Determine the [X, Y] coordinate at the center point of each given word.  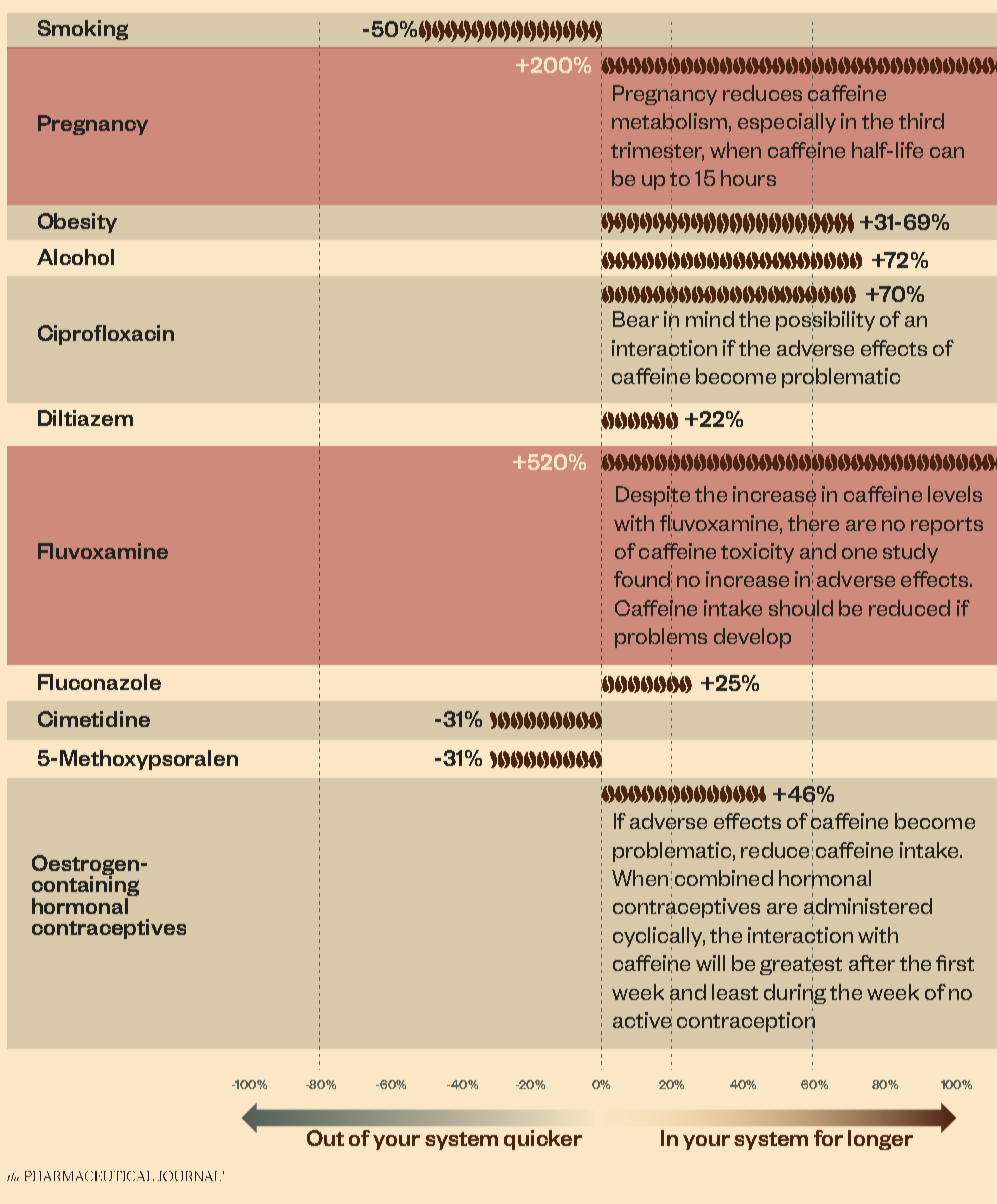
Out [325, 1138]
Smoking [83, 30]
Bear [636, 319]
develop [752, 638]
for [828, 1138]
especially [787, 123]
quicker [543, 1140]
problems [661, 638]
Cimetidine [94, 719]
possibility [825, 321]
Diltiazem [85, 418]
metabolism [669, 122]
